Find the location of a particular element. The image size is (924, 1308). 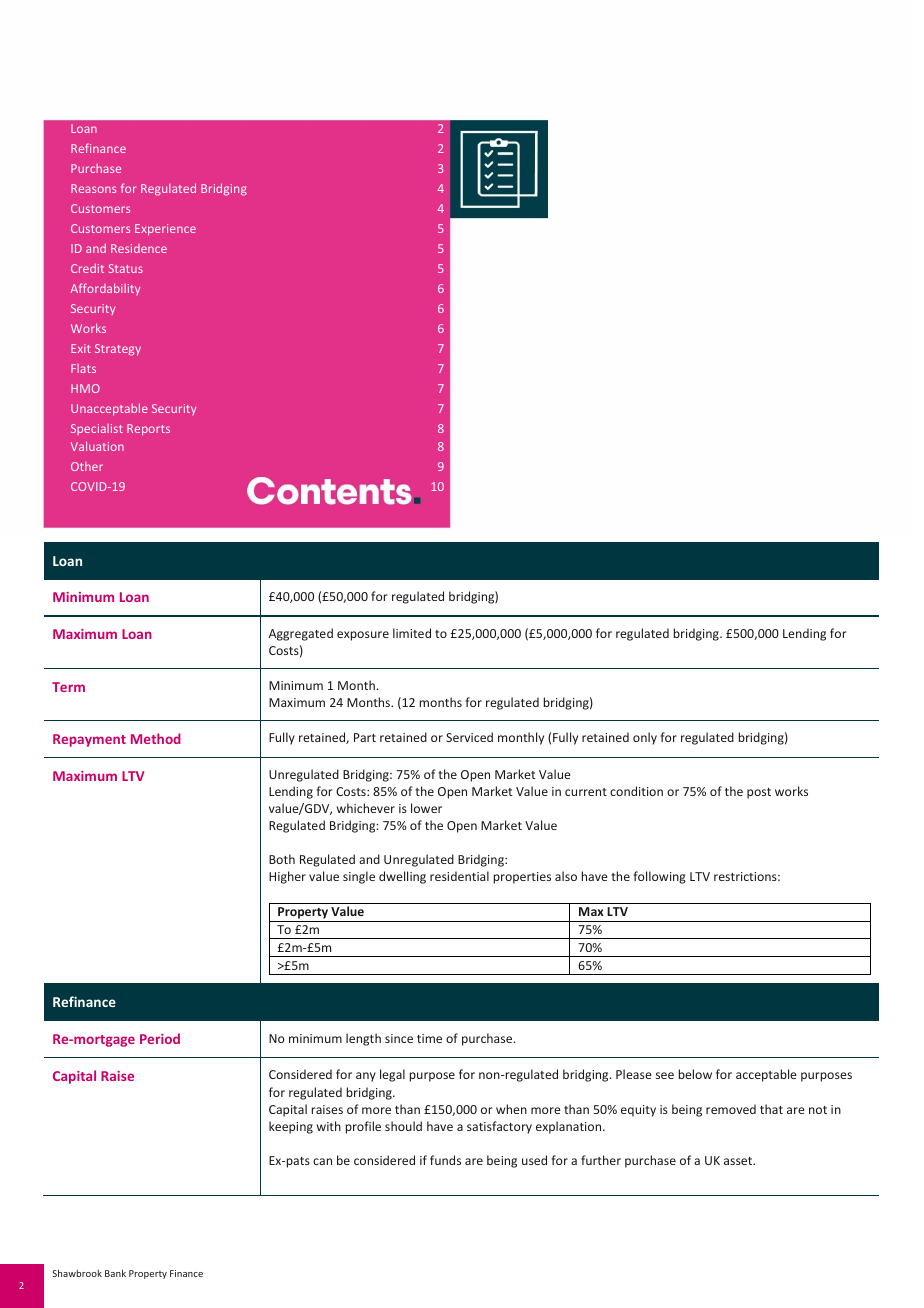

Higher is located at coordinates (287, 877).
